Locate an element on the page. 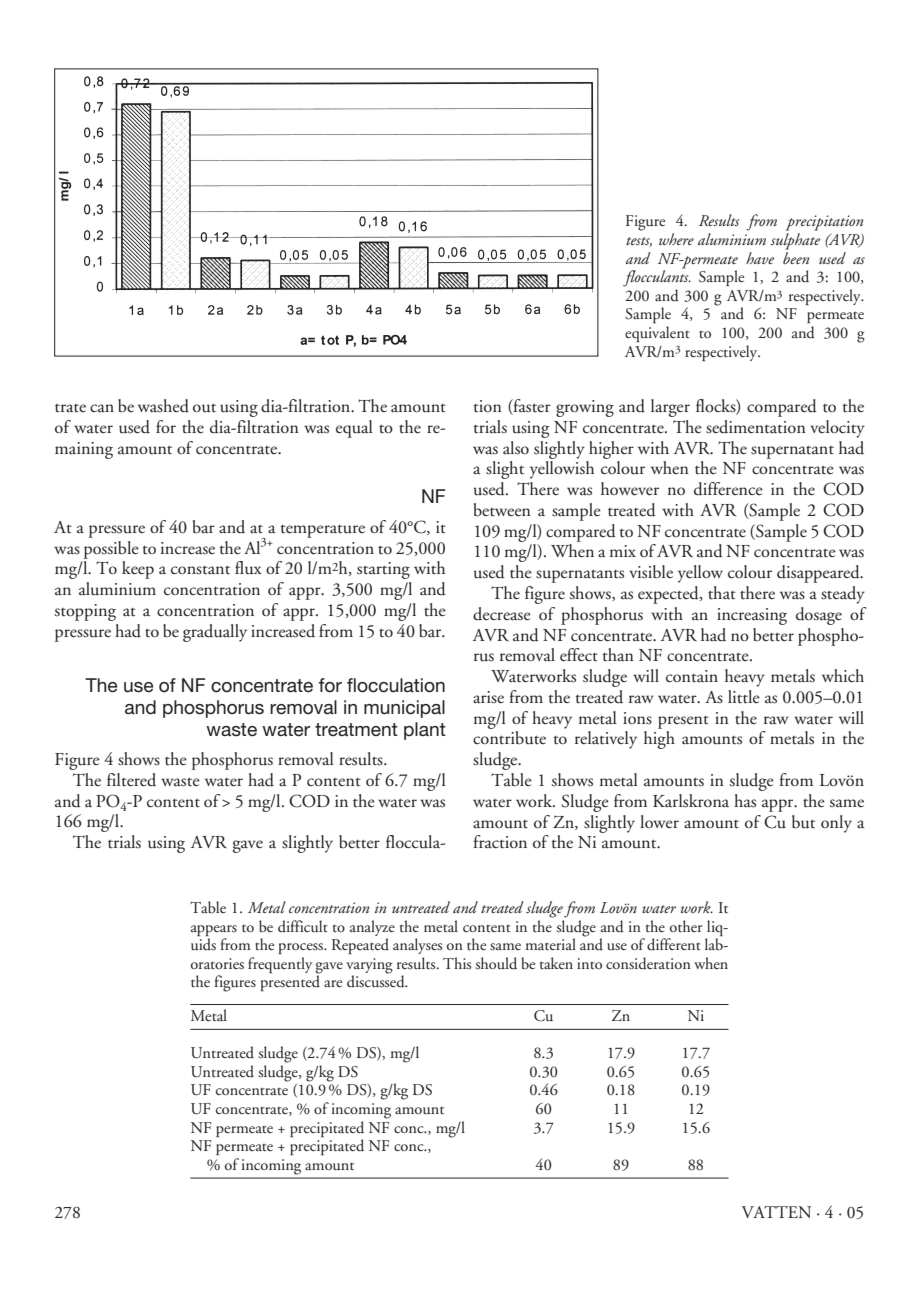 This image has width=924, height=1305. also is located at coordinates (516, 448).
